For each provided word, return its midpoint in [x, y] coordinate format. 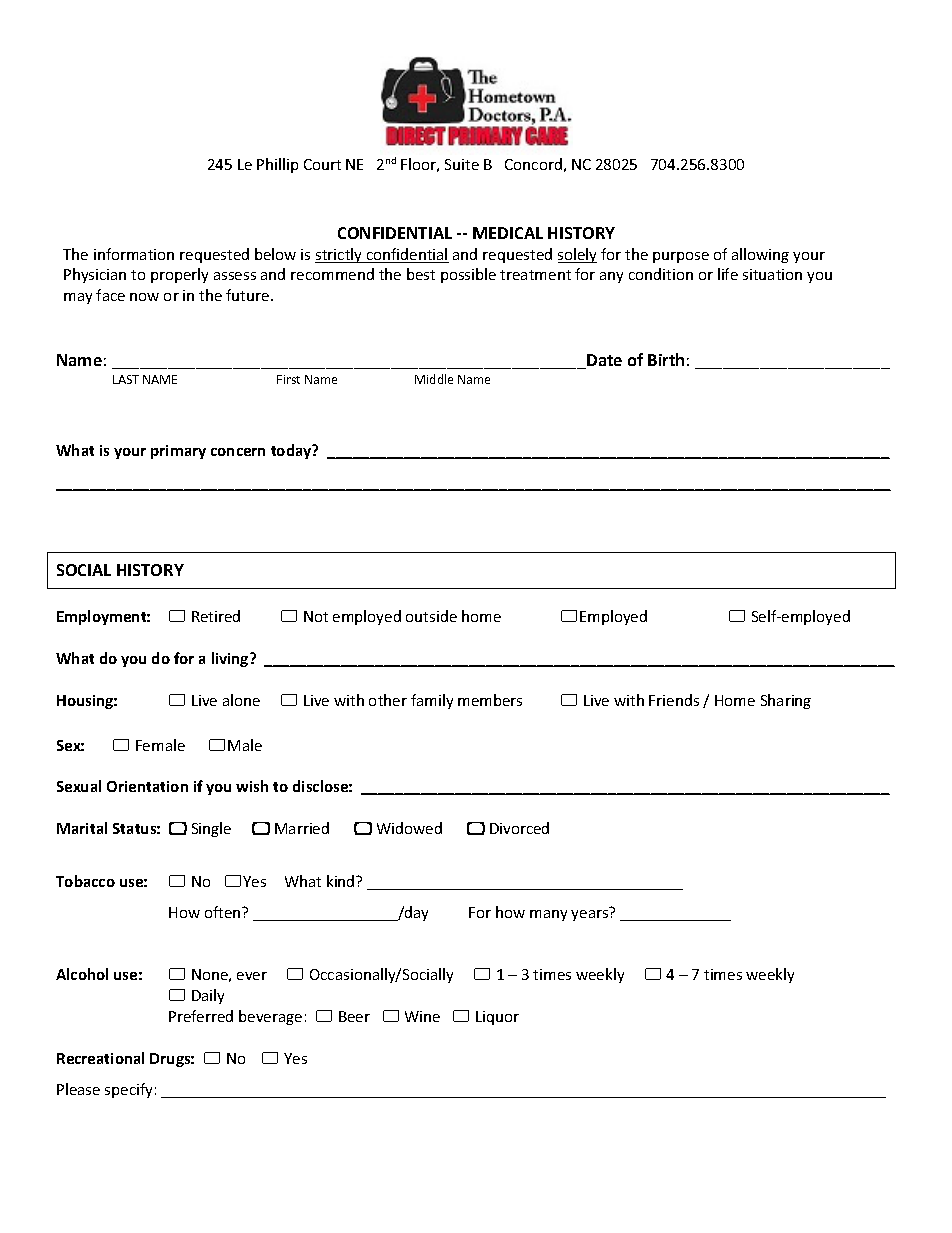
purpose [681, 257]
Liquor [497, 1018]
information [134, 254]
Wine [422, 1016]
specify [128, 1090]
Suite [462, 164]
